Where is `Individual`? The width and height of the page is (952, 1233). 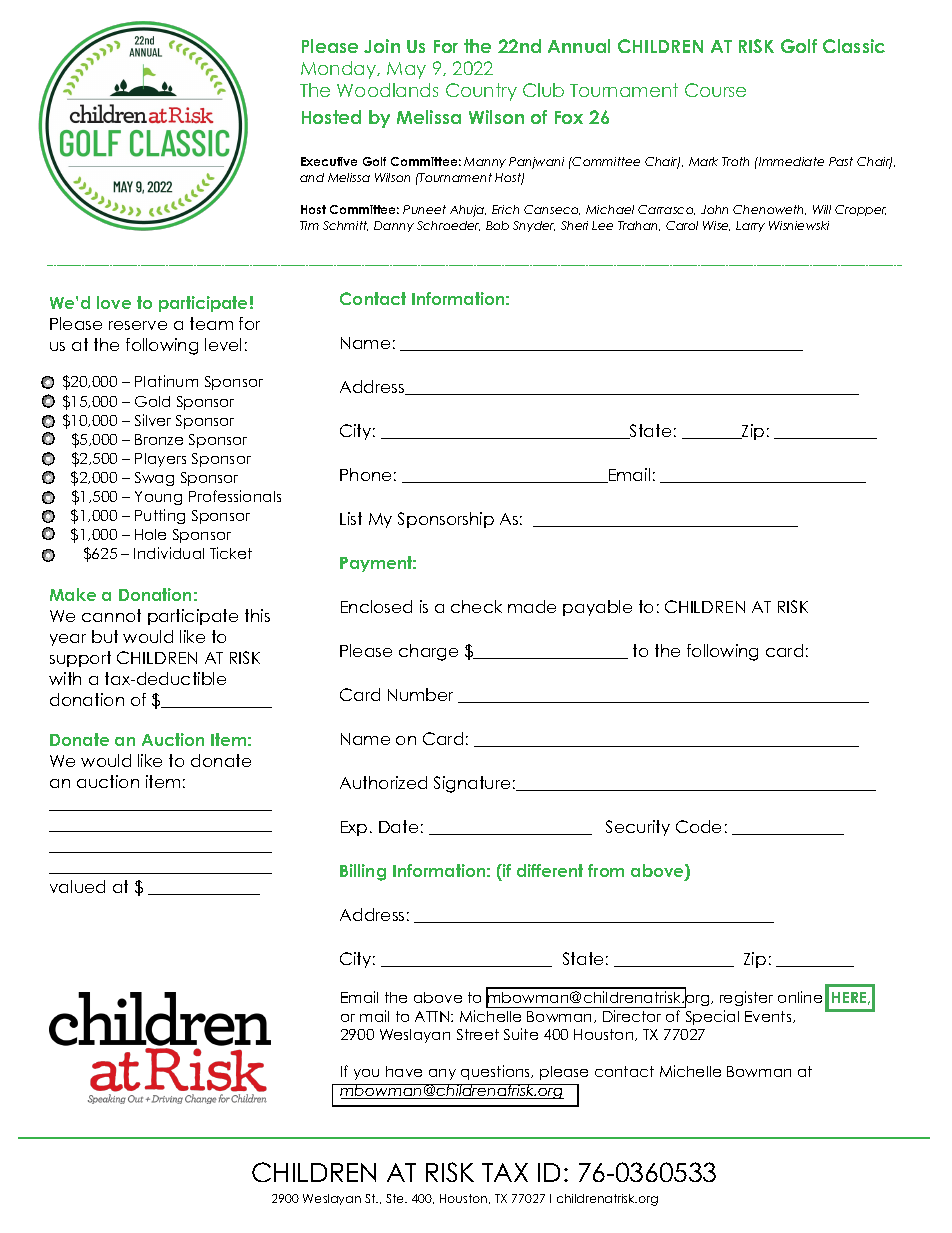 Individual is located at coordinates (169, 553).
